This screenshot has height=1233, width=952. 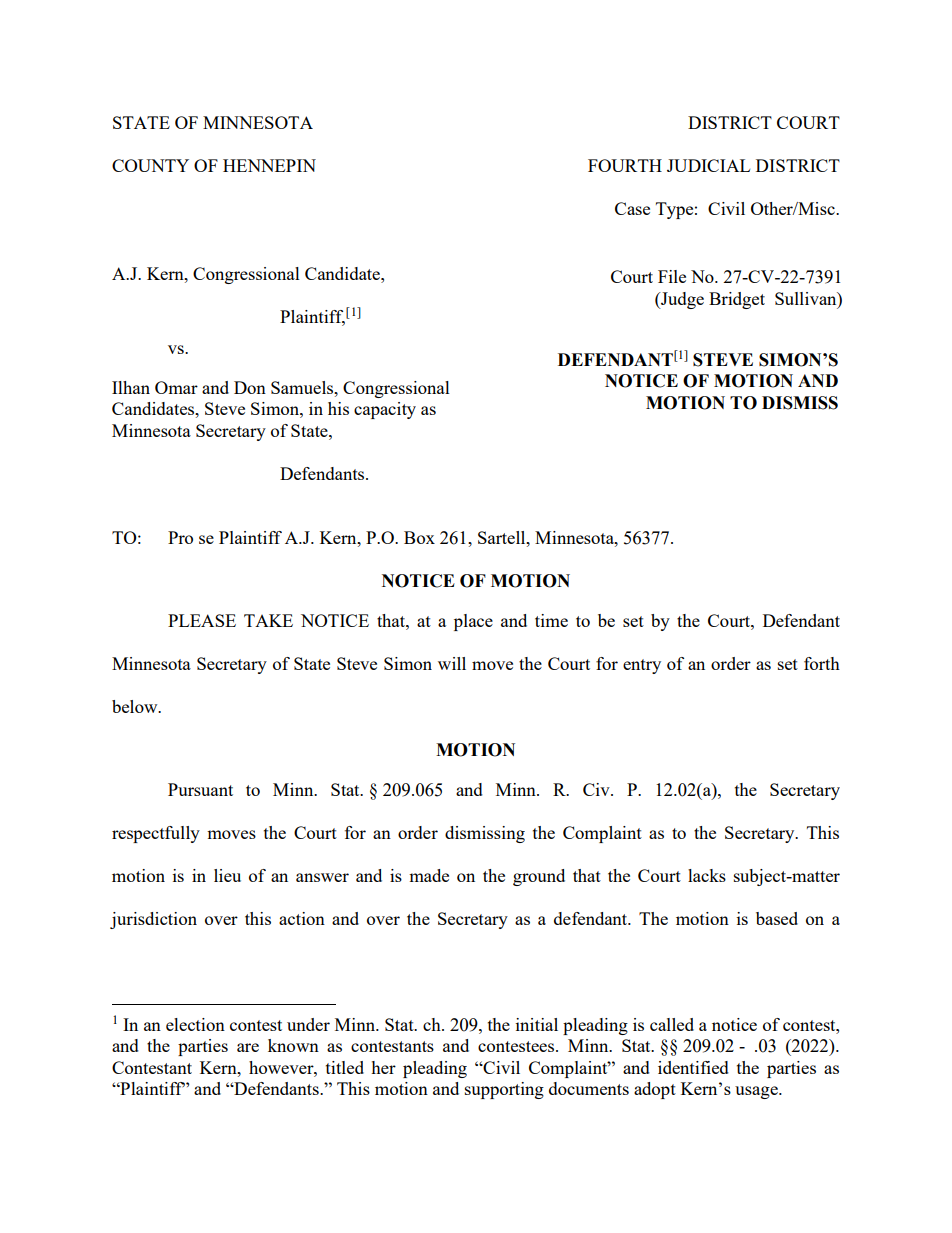 I want to click on lieu, so click(x=227, y=875).
